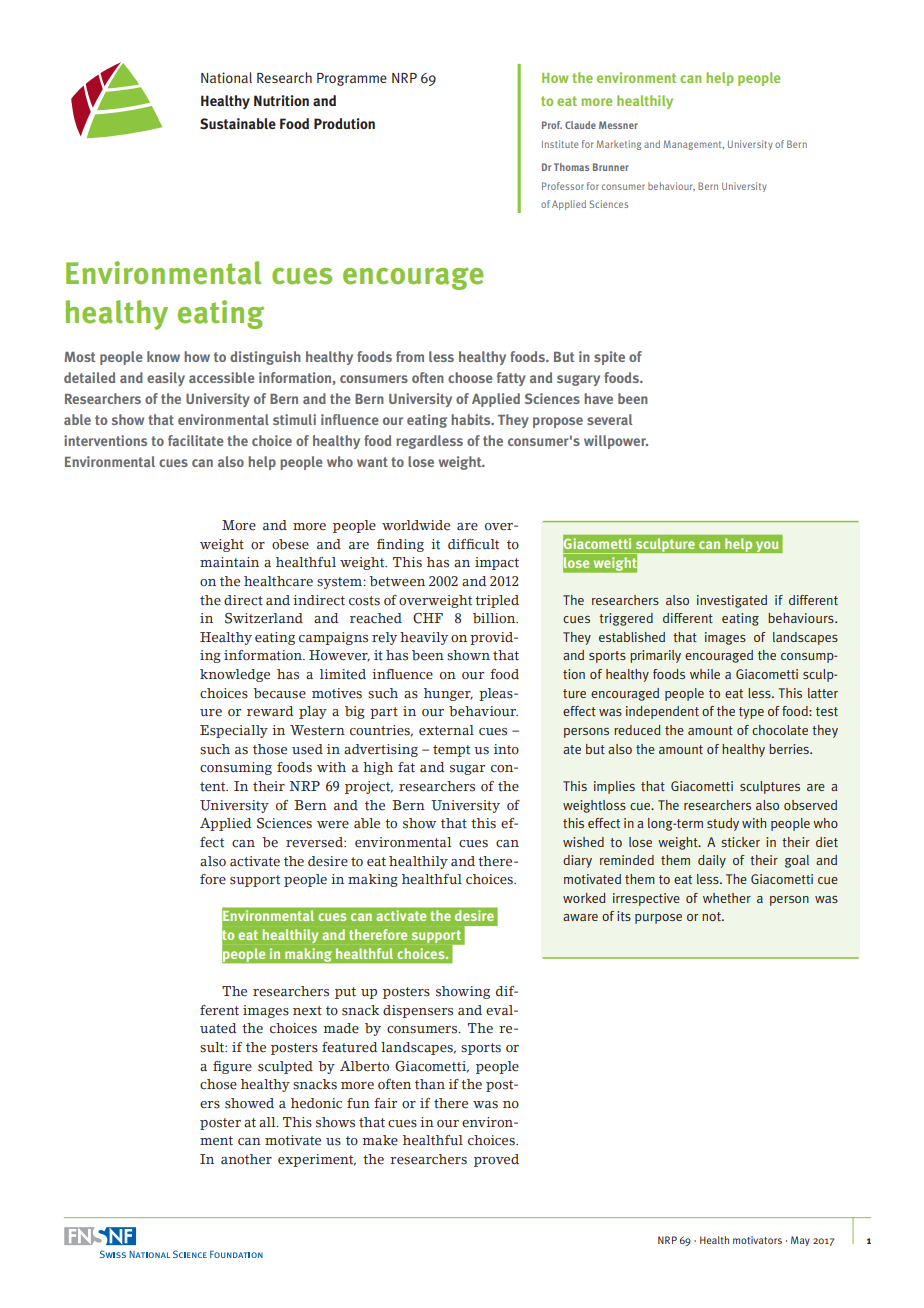  Describe the element at coordinates (560, 144) in the page. I see `Institute` at that location.
